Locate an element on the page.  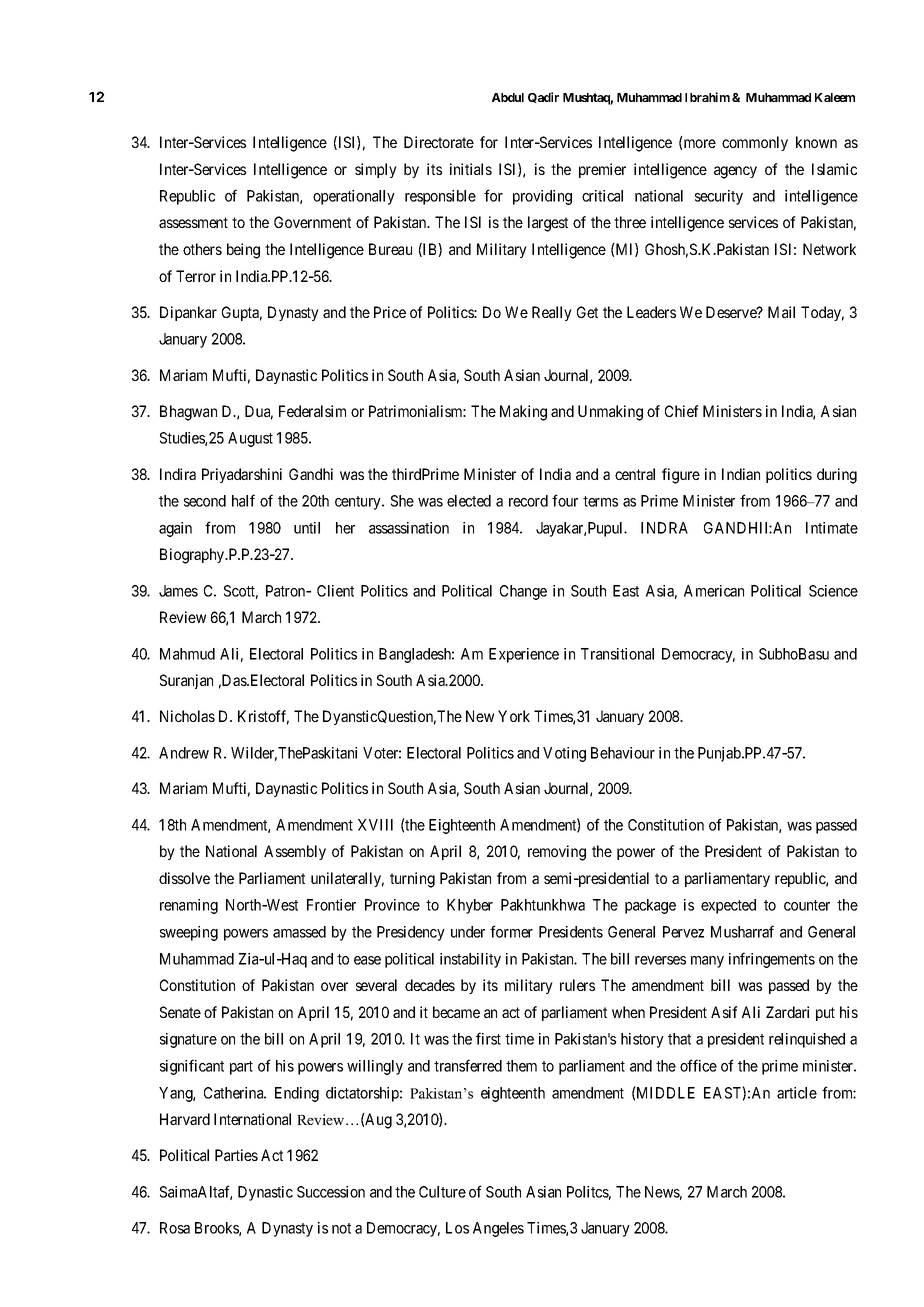
commonly is located at coordinates (755, 143).
